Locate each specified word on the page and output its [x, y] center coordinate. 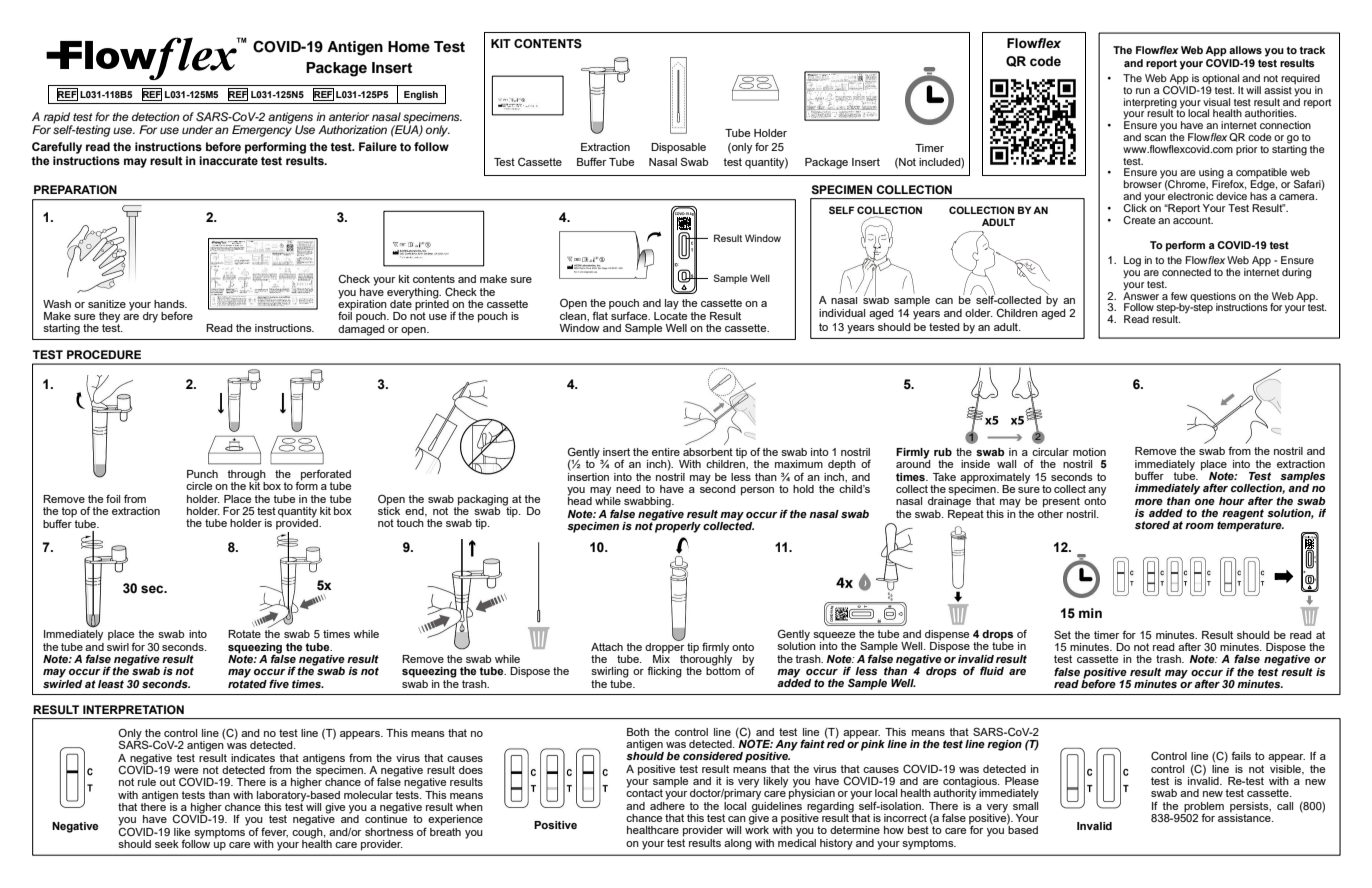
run [1143, 91]
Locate [670, 314]
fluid [992, 670]
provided [298, 523]
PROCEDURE [104, 354]
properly [677, 526]
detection [156, 116]
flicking [664, 672]
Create [1139, 220]
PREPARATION [75, 189]
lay [672, 304]
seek [167, 844]
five [279, 683]
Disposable [678, 148]
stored [1152, 525]
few [1179, 296]
